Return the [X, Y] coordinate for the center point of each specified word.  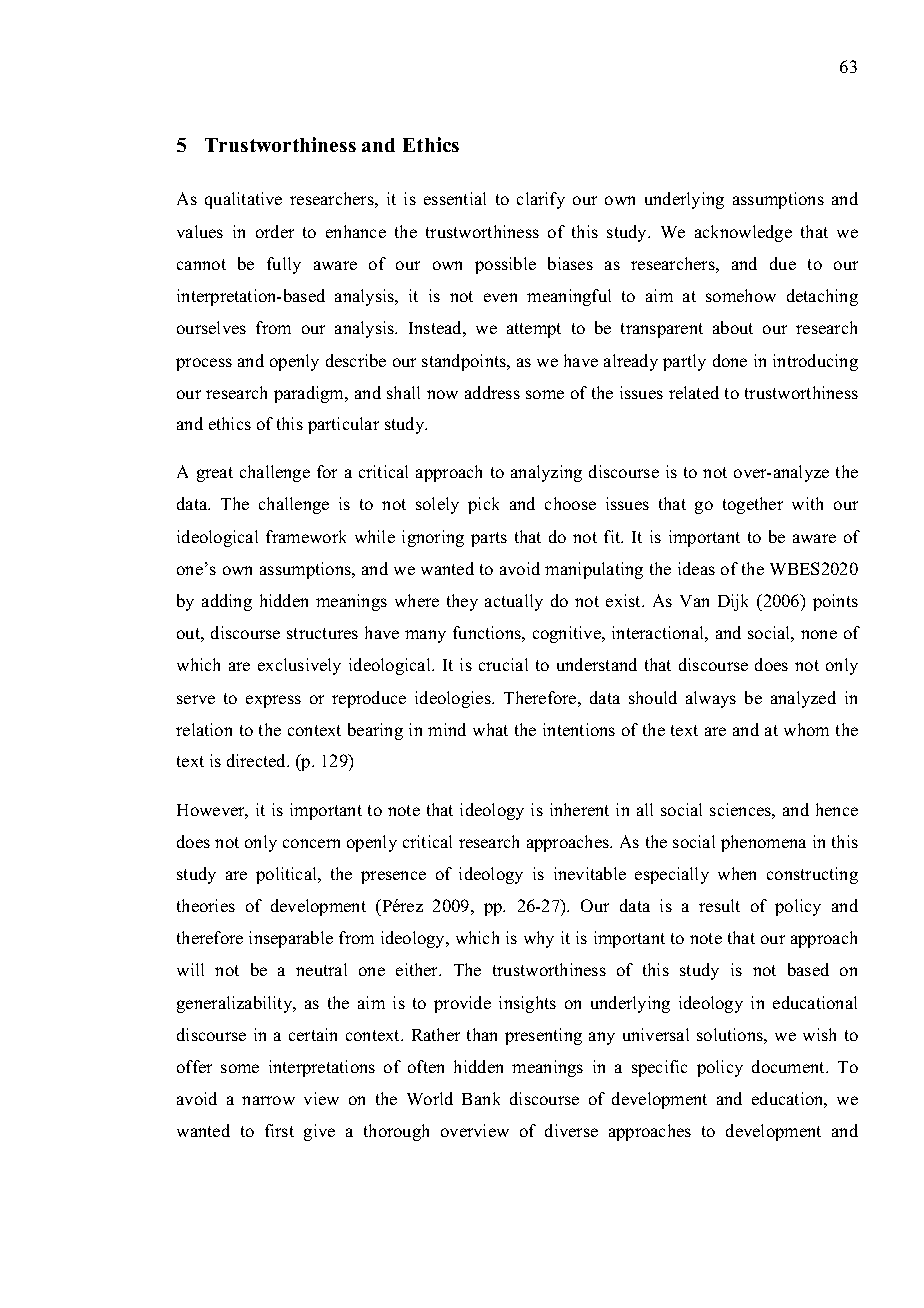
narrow [268, 1100]
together [753, 505]
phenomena [763, 843]
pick [483, 505]
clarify [541, 200]
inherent [579, 809]
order [275, 231]
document [790, 1066]
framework [306, 536]
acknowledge [743, 233]
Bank [481, 1098]
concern [311, 843]
